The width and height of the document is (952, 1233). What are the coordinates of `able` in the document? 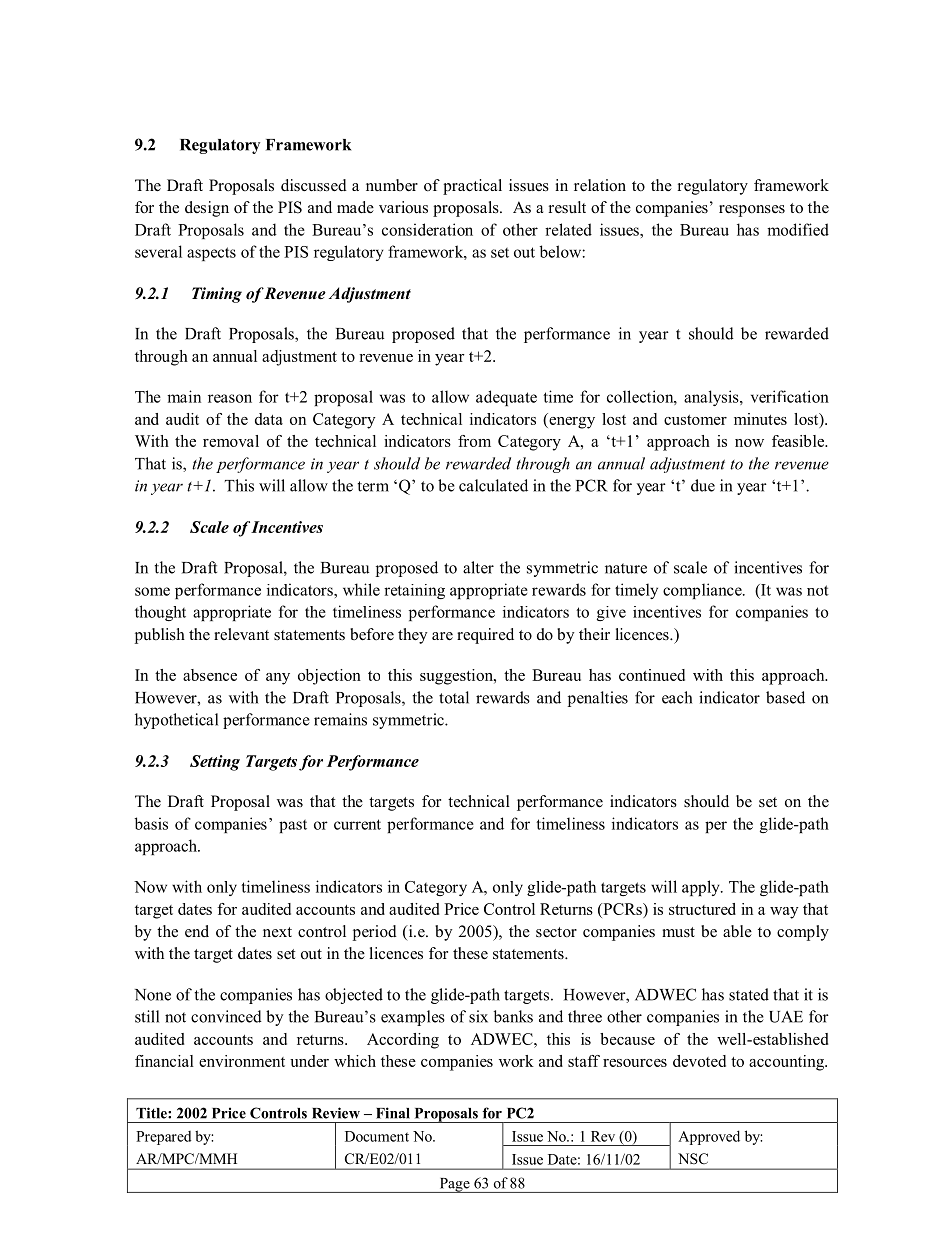 It's located at (737, 931).
